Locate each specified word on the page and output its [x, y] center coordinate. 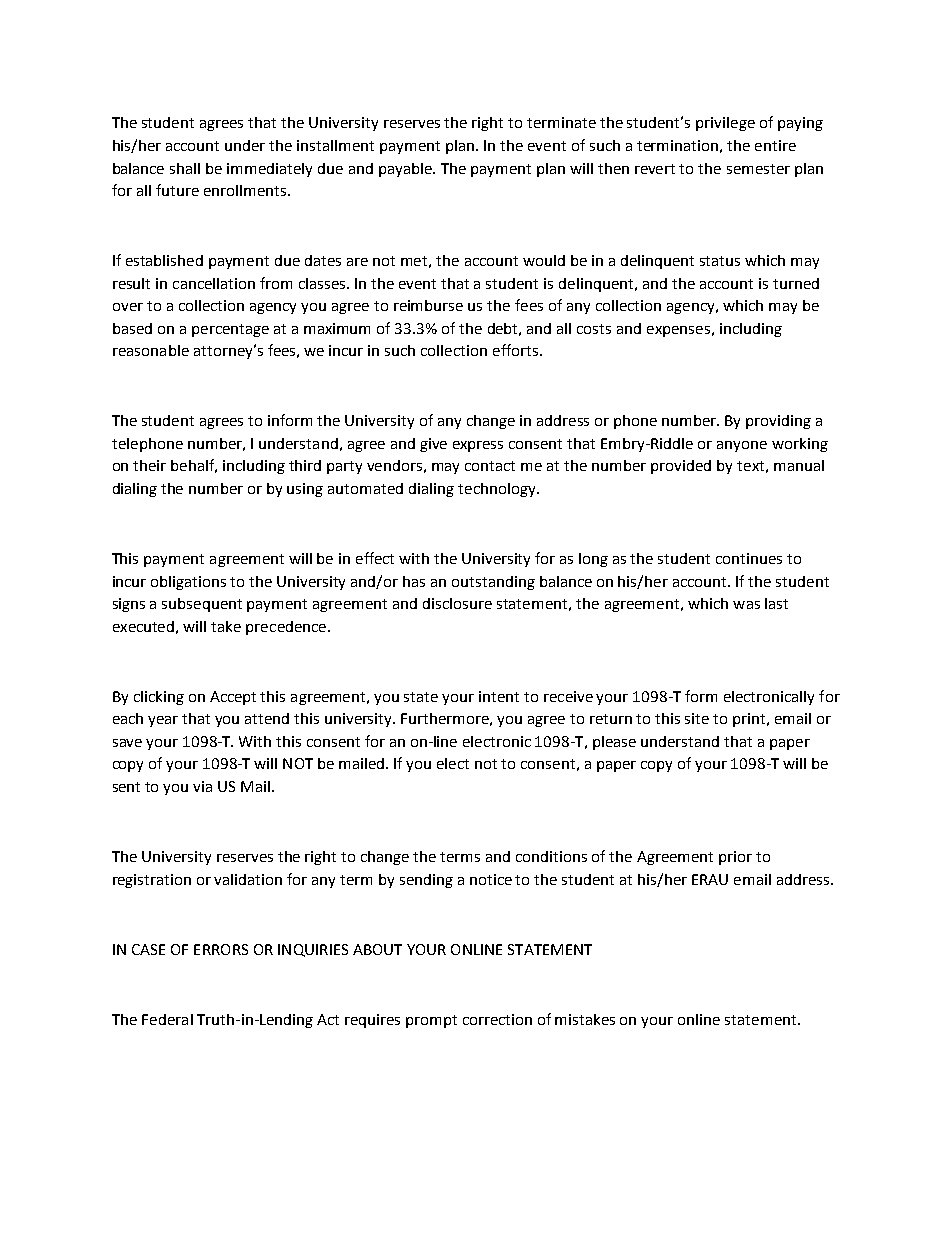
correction [497, 1019]
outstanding [493, 583]
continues [749, 558]
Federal [167, 1019]
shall [185, 168]
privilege [725, 124]
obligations [188, 583]
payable [406, 170]
